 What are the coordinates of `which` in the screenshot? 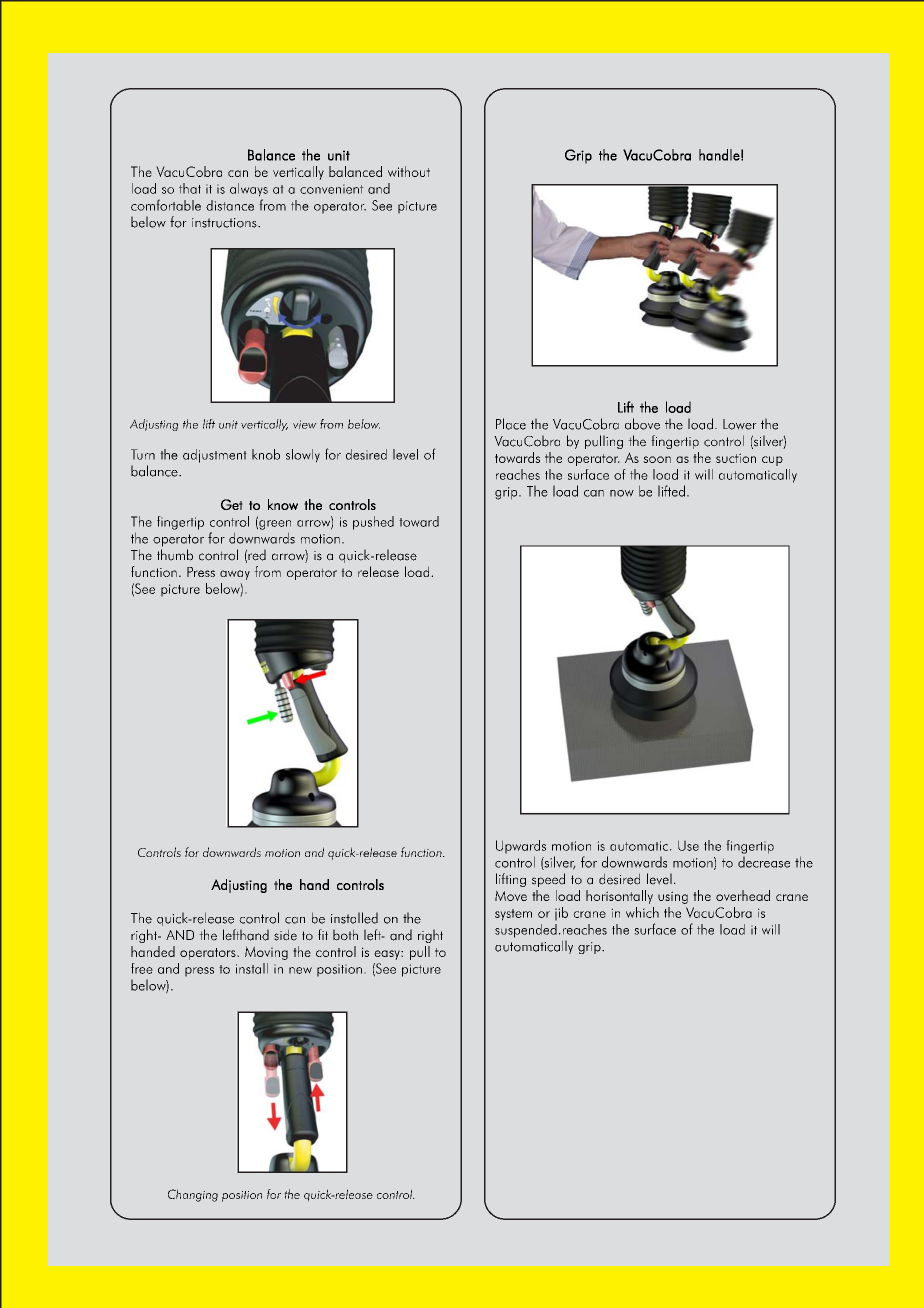 It's located at (642, 912).
